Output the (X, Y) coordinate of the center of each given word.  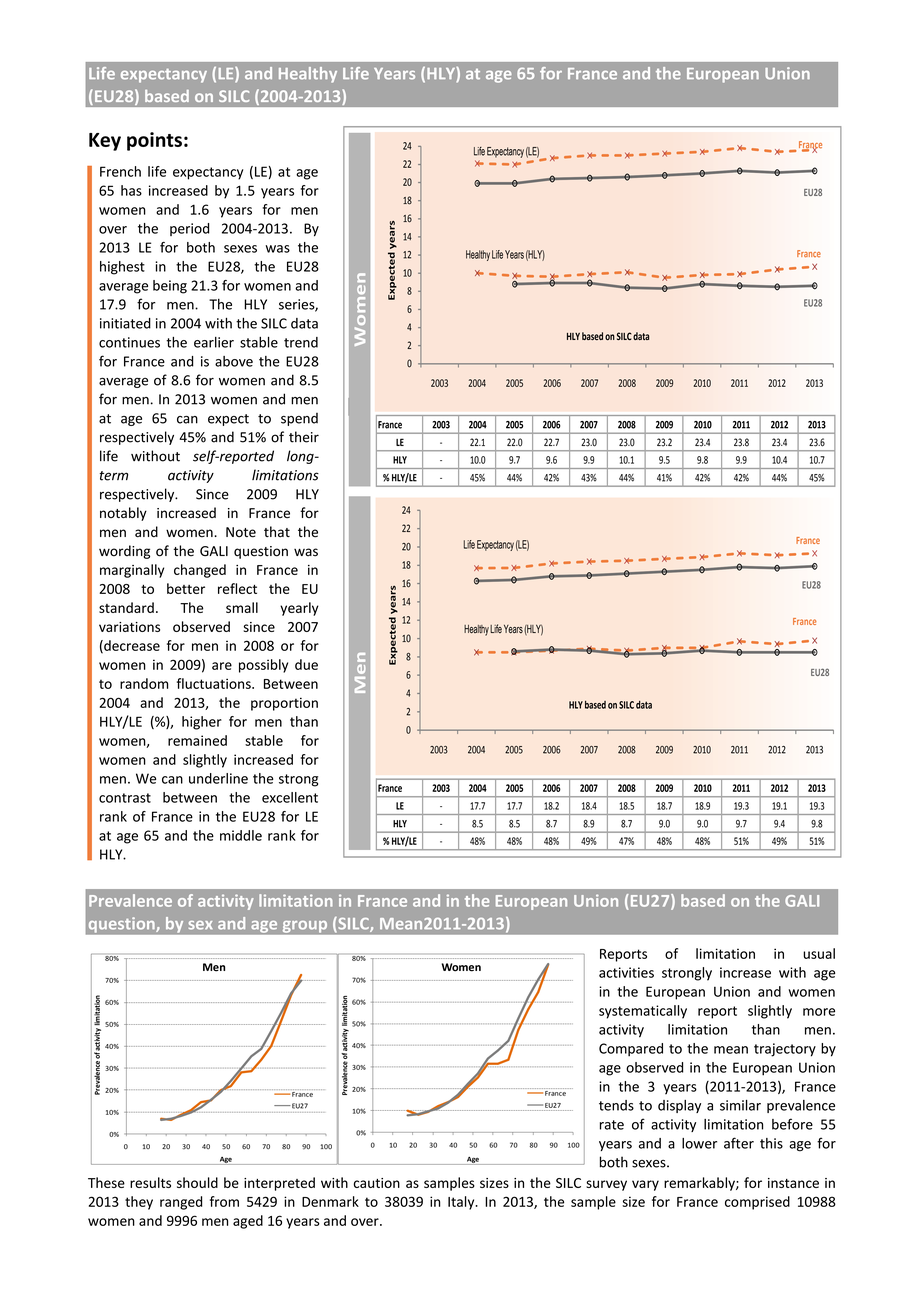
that (277, 532)
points (154, 141)
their (304, 437)
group (303, 926)
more (819, 1012)
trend (301, 342)
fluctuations (215, 683)
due (306, 664)
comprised (757, 1203)
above (234, 361)
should (197, 1182)
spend (299, 419)
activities (626, 972)
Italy (462, 1203)
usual (819, 953)
